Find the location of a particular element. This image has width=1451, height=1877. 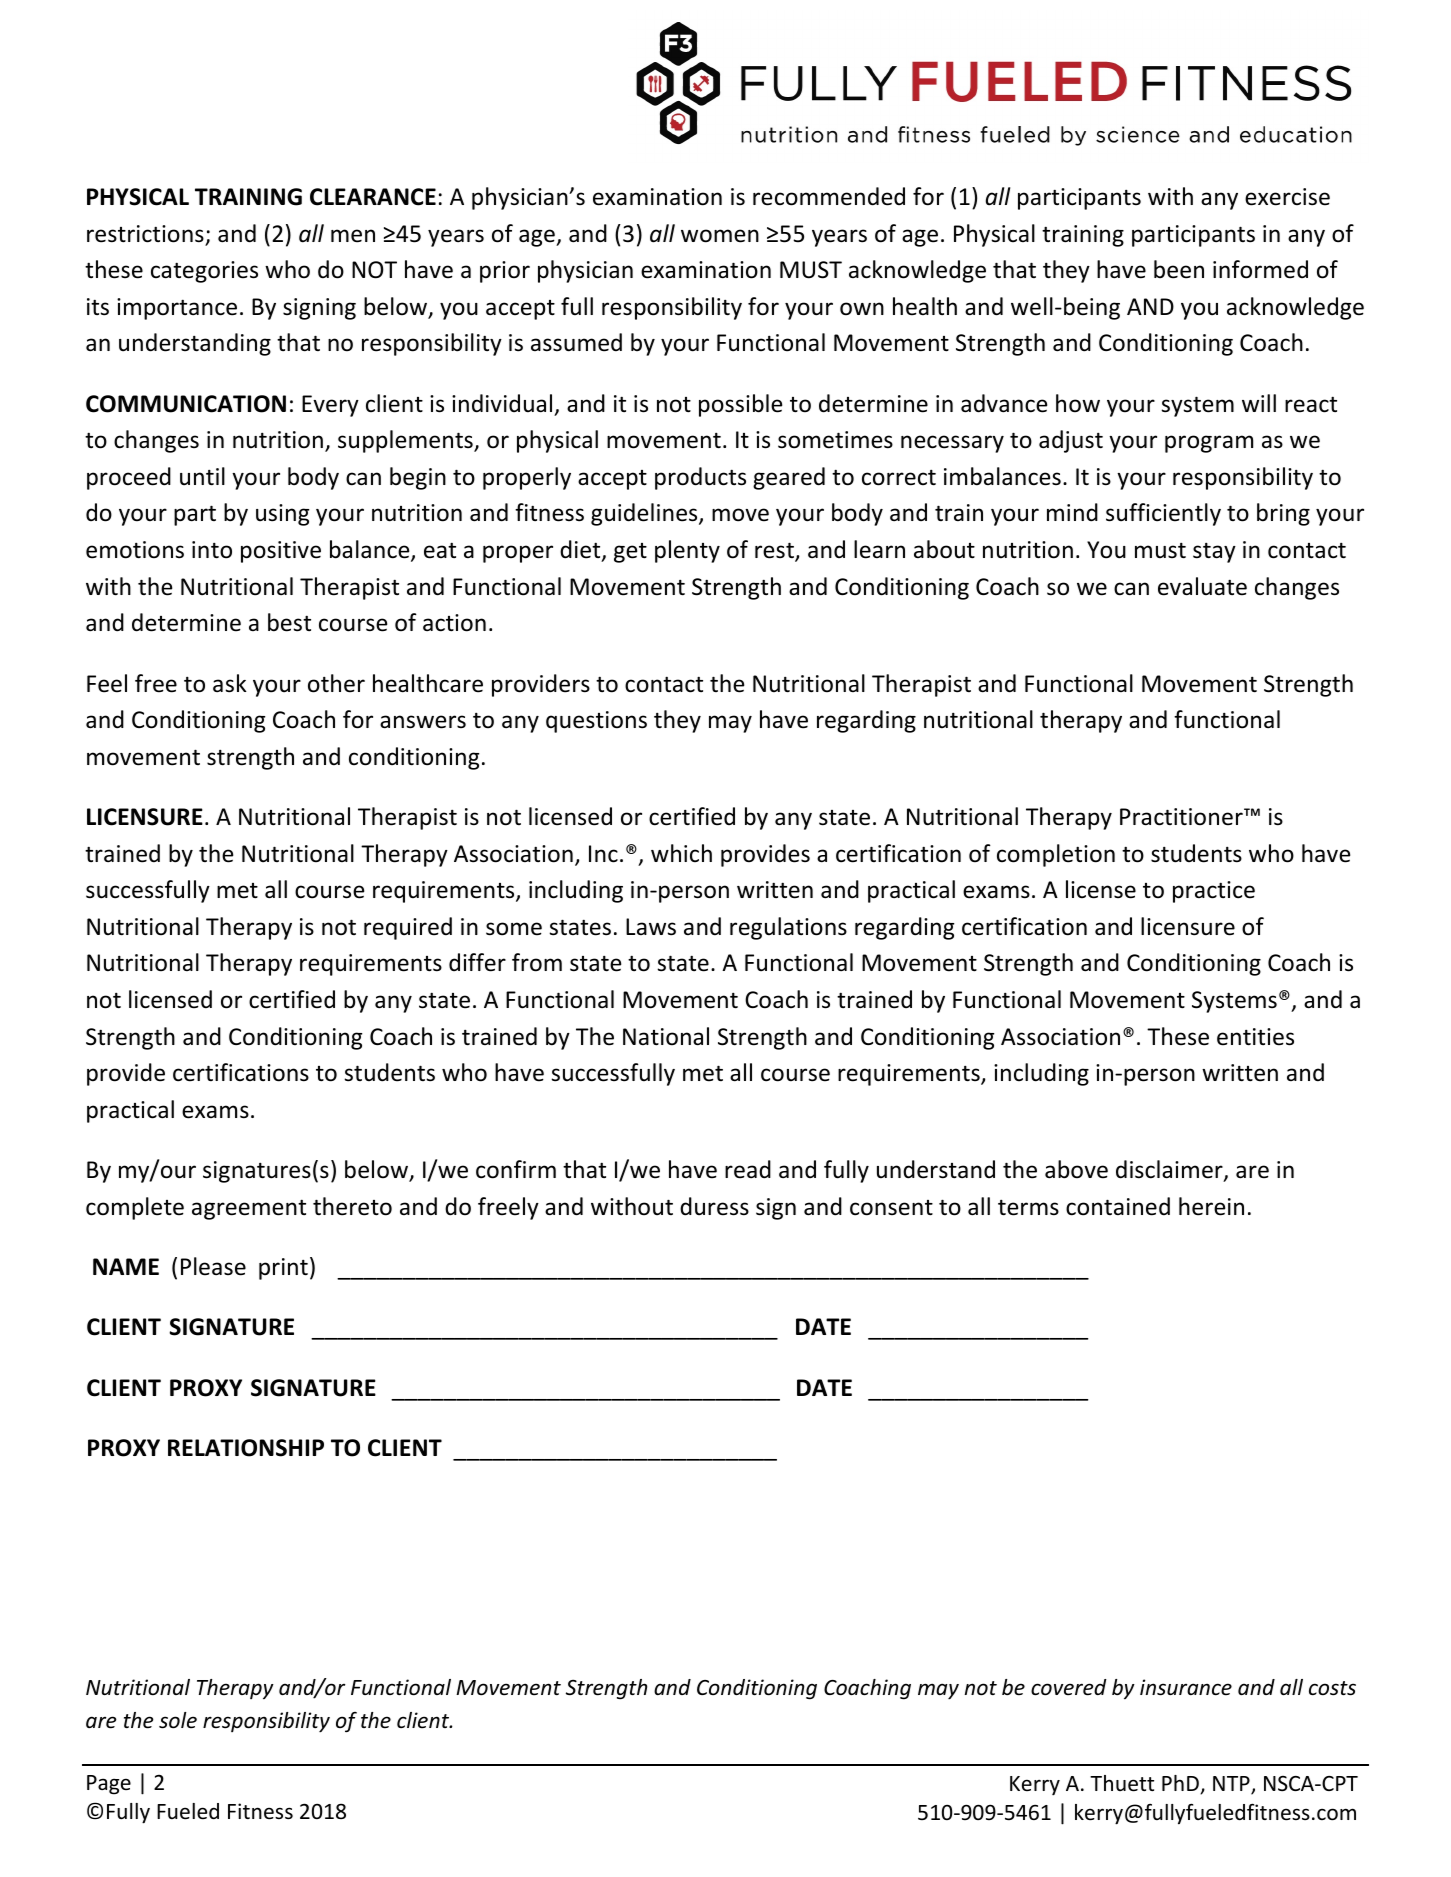

been is located at coordinates (1179, 269).
